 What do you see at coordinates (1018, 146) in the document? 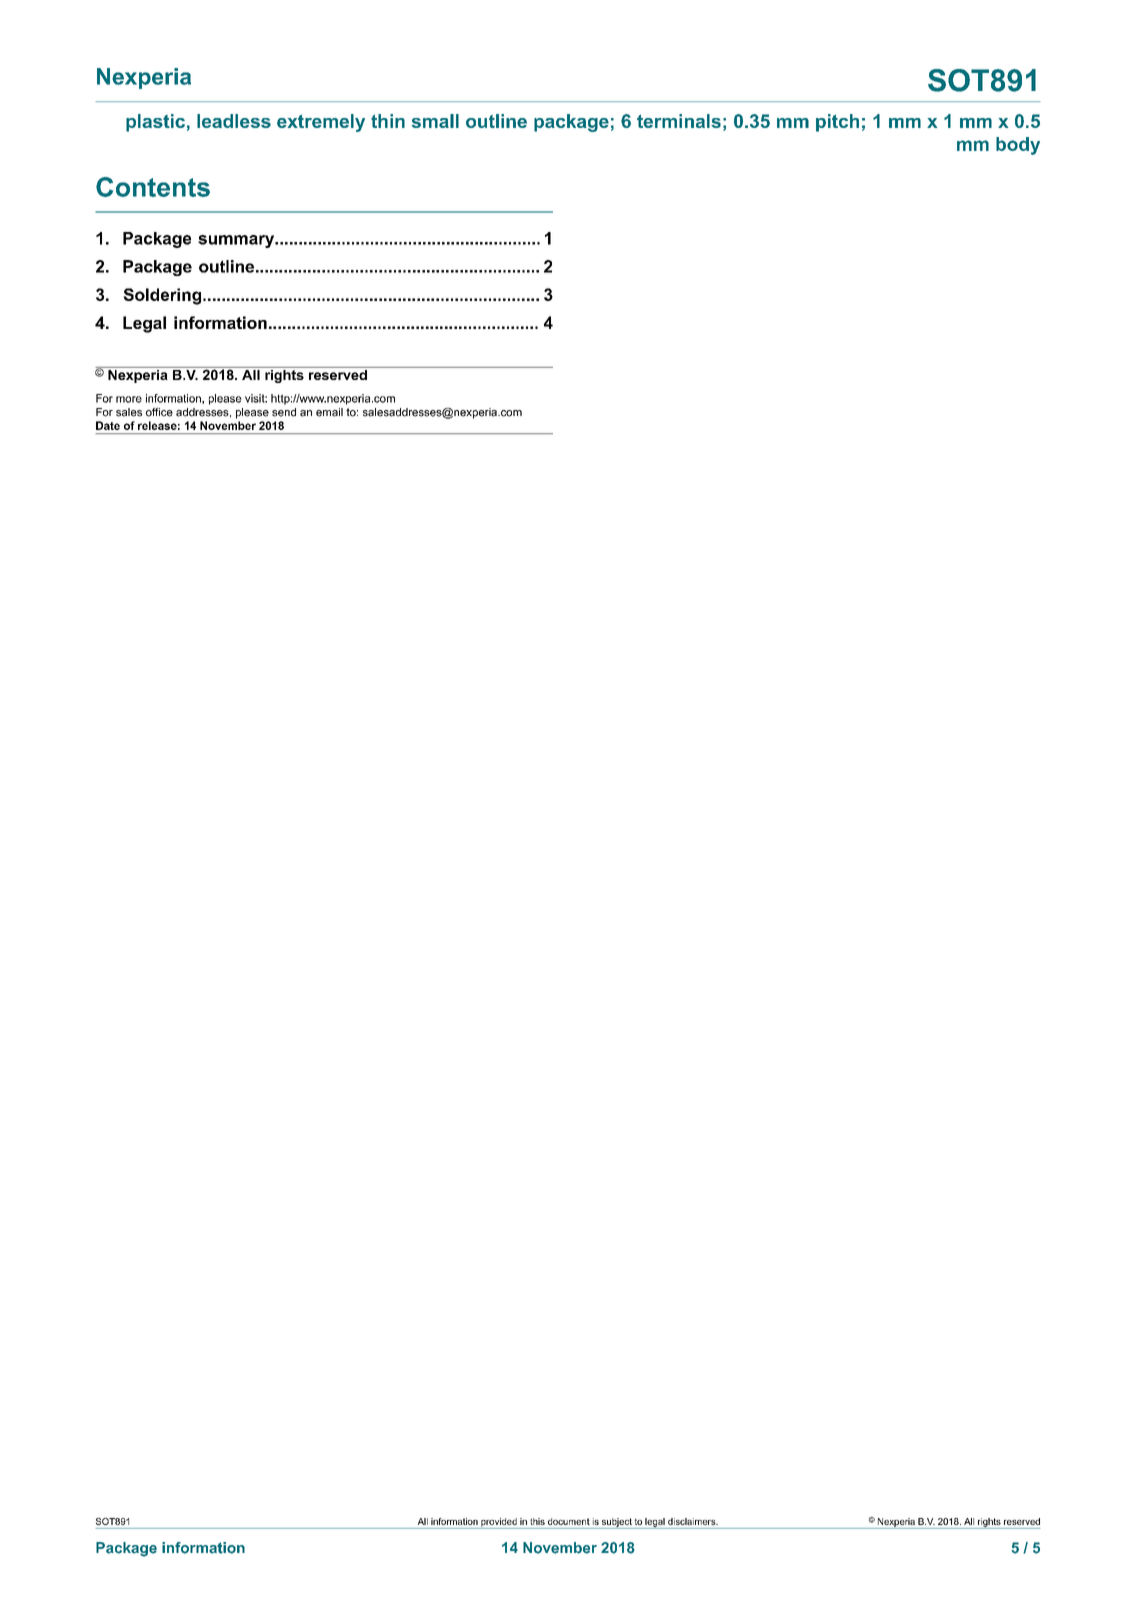
I see `body` at bounding box center [1018, 146].
